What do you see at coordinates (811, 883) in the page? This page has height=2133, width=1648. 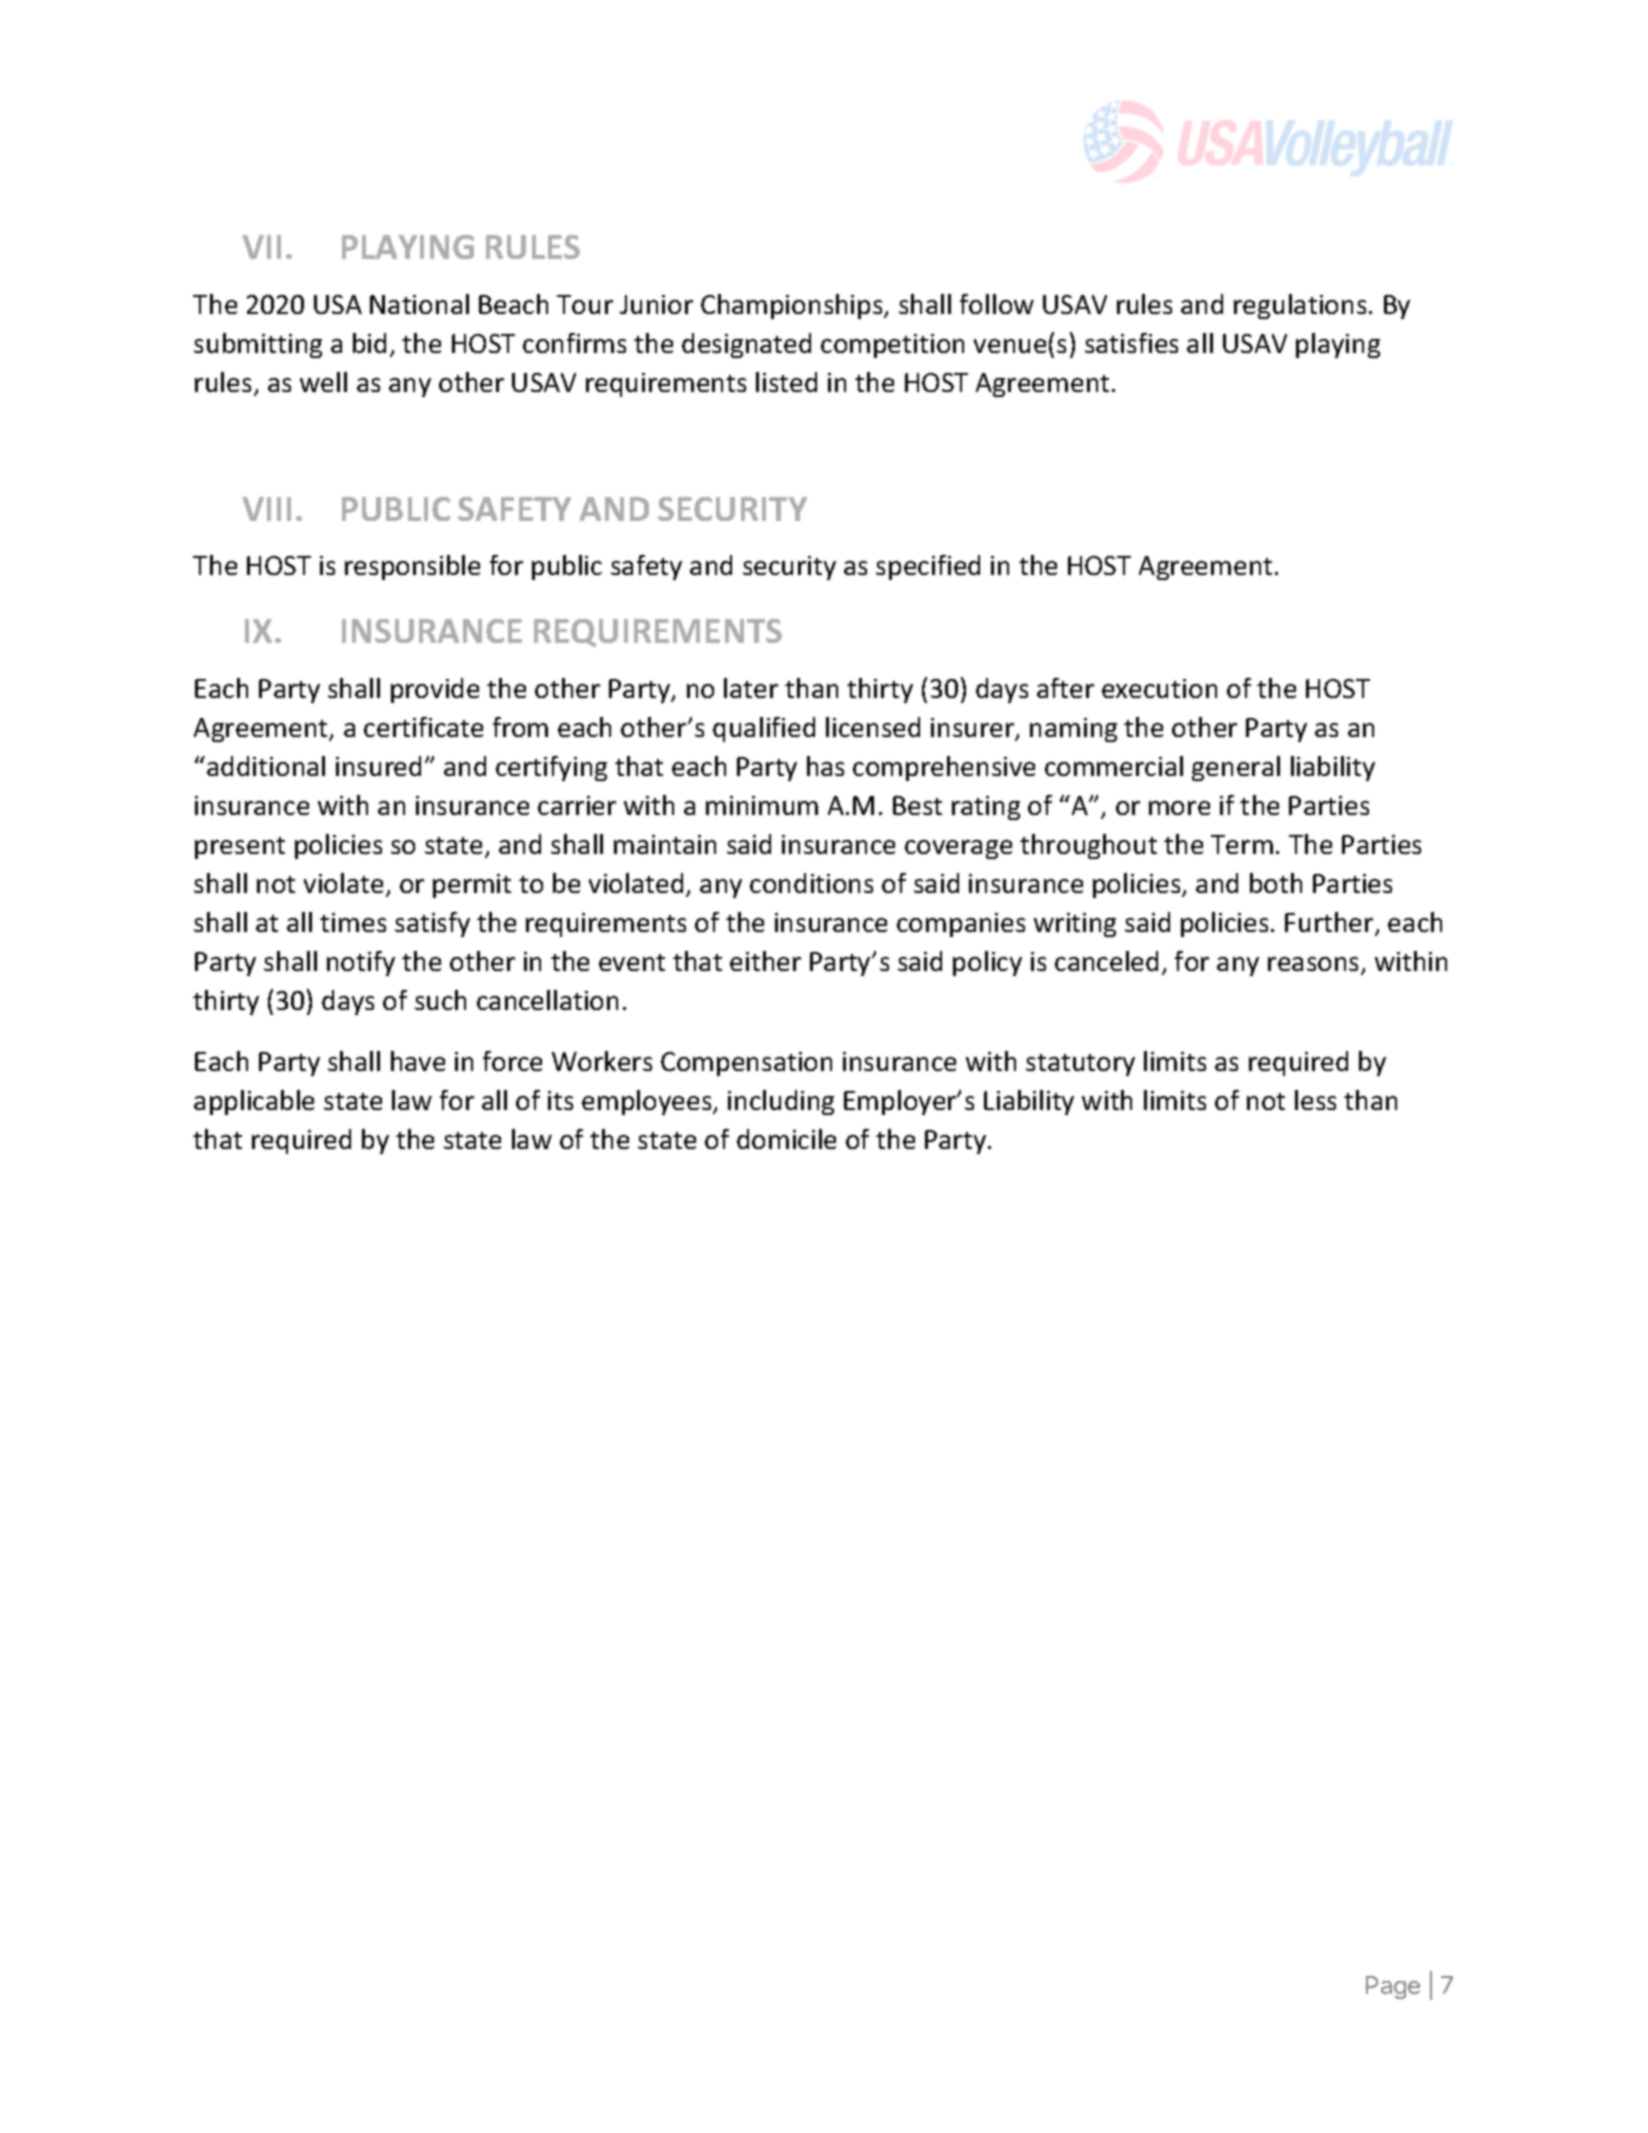 I see `conditions` at bounding box center [811, 883].
